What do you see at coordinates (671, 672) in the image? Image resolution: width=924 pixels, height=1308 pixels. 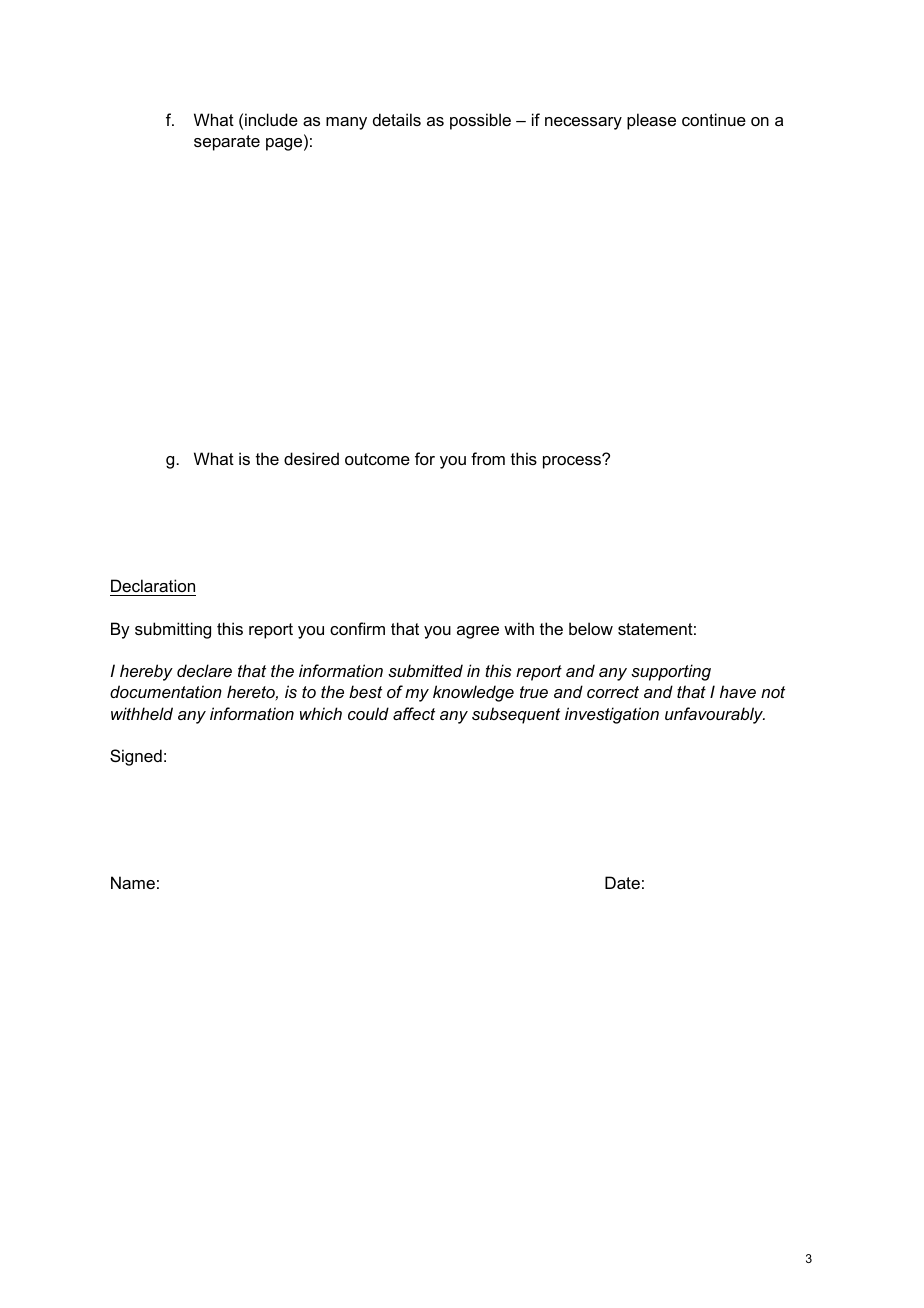 I see `supporting` at bounding box center [671, 672].
